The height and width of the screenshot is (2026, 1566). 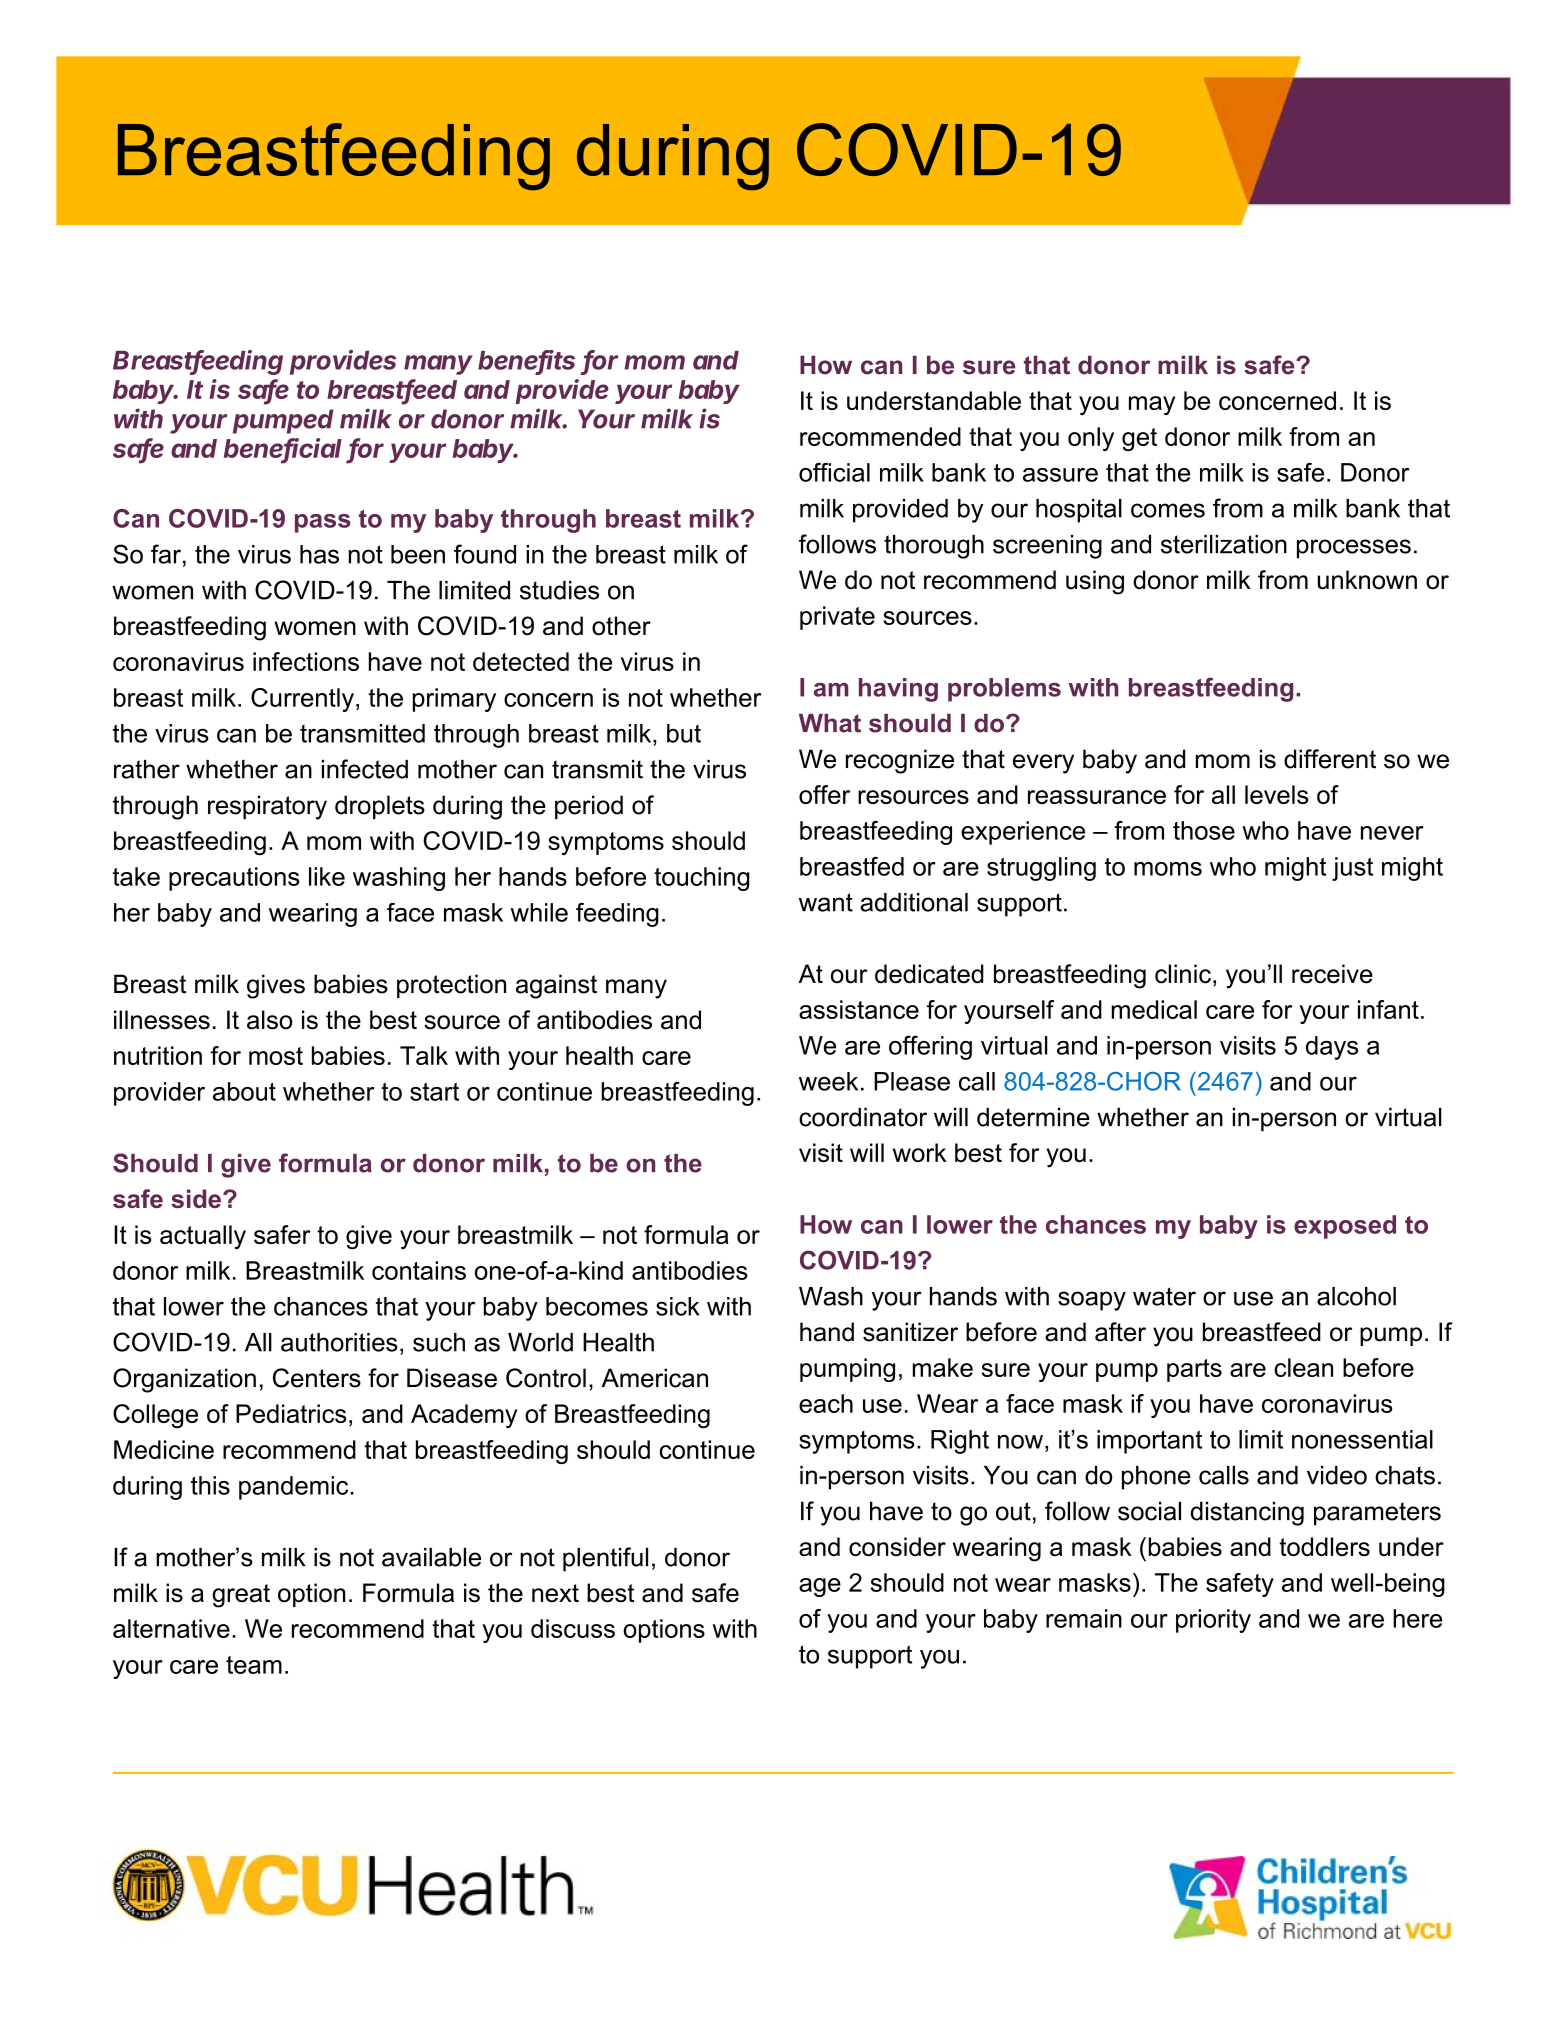 I want to click on also, so click(x=269, y=1020).
